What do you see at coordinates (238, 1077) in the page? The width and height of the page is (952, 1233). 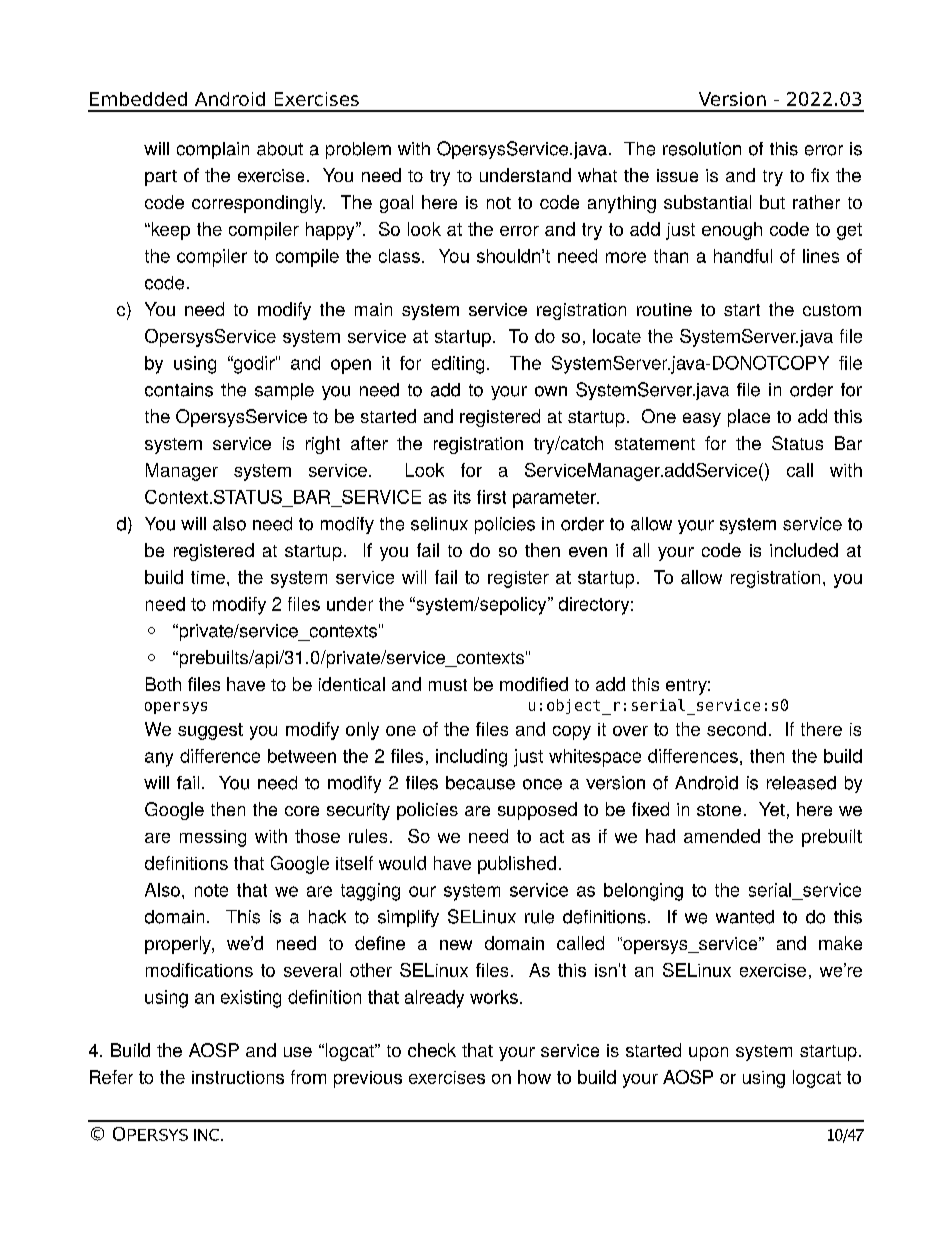 I see `instructions` at bounding box center [238, 1077].
